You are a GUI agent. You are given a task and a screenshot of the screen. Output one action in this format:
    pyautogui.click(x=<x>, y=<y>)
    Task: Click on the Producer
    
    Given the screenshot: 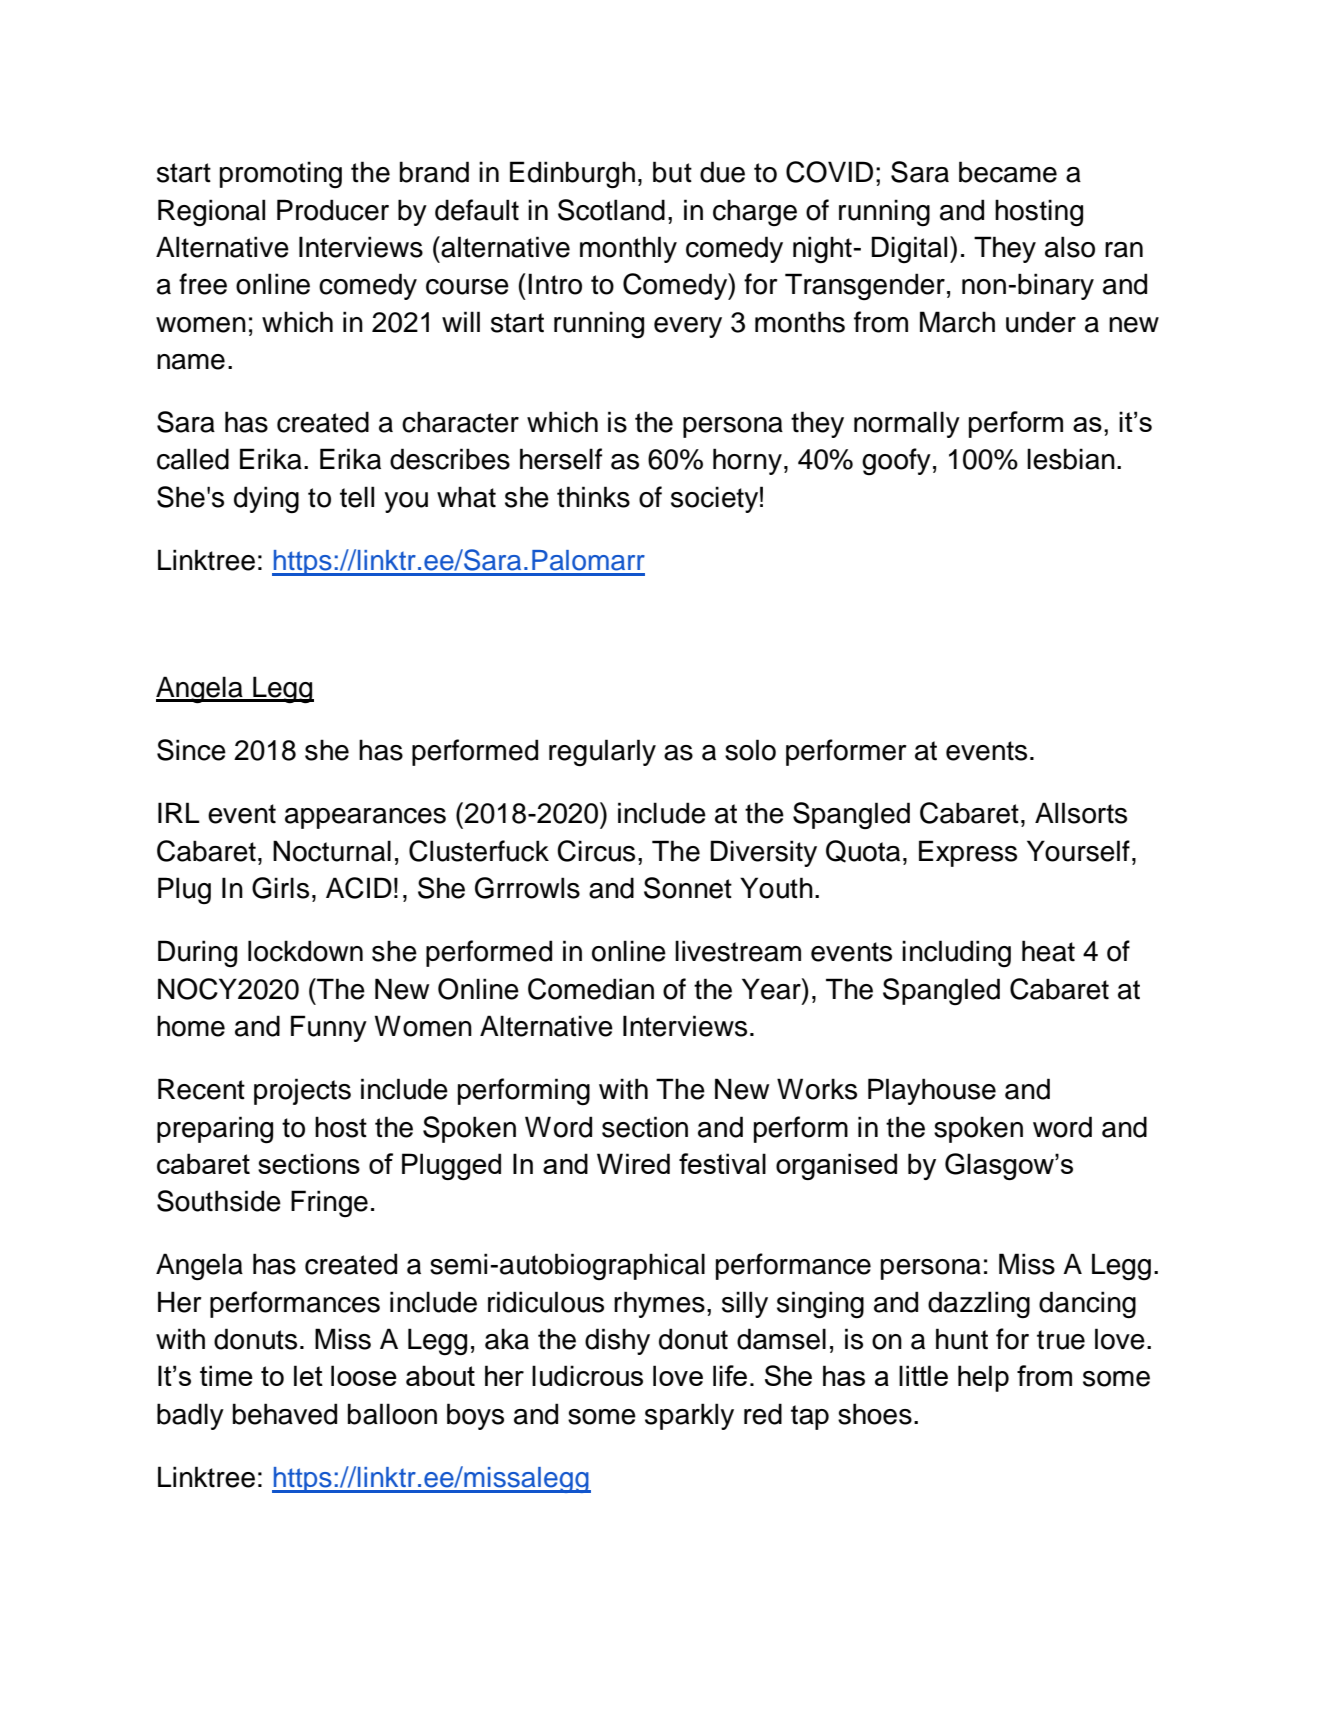 What is the action you would take?
    pyautogui.click(x=333, y=210)
